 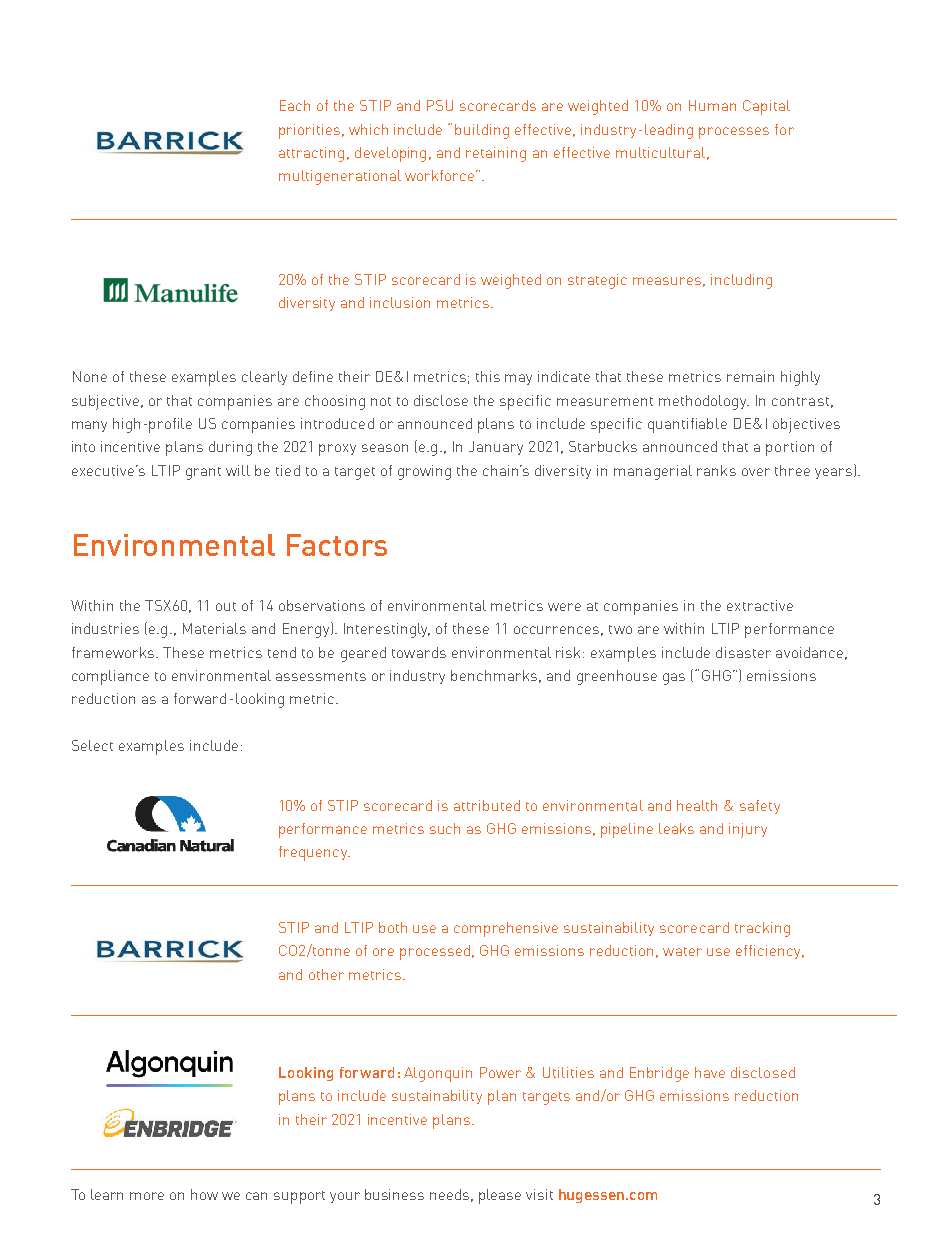 I want to click on Each, so click(x=295, y=105).
